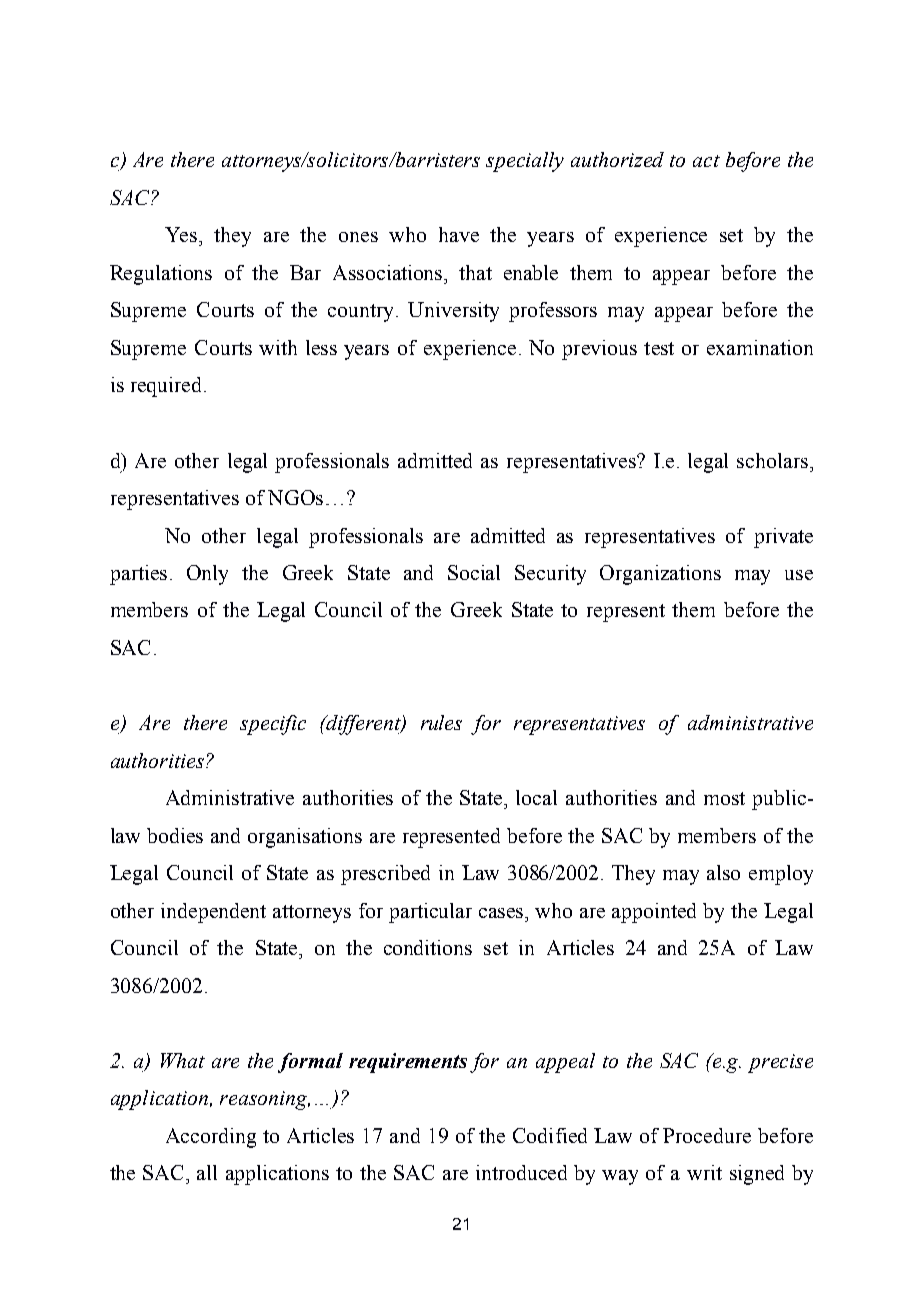 The height and width of the screenshot is (1308, 924). Describe the element at coordinates (182, 234) in the screenshot. I see `Yes` at that location.
